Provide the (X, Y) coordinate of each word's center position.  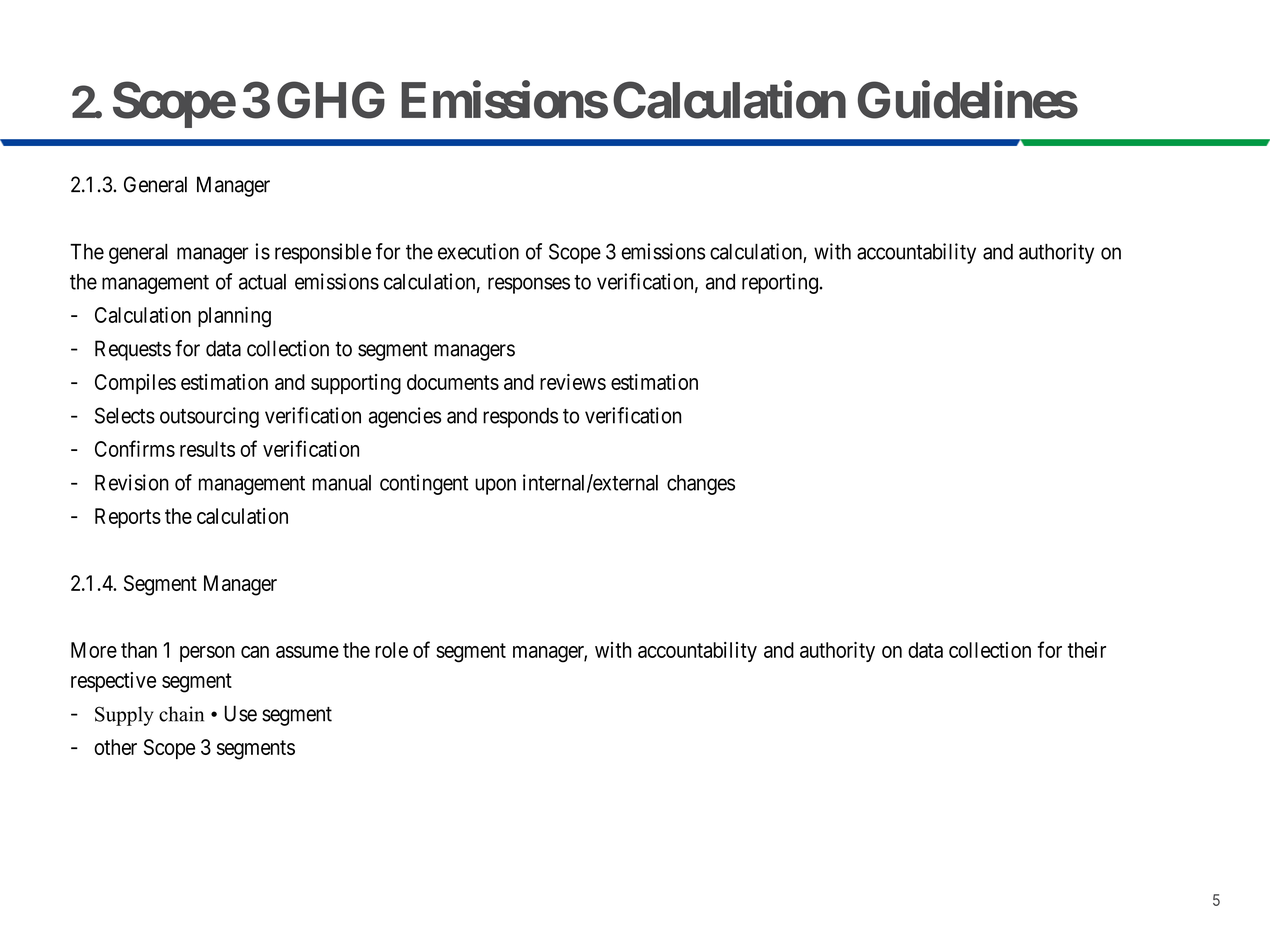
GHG (331, 100)
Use (241, 713)
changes (701, 485)
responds (520, 418)
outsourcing (209, 417)
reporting (780, 283)
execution (478, 251)
